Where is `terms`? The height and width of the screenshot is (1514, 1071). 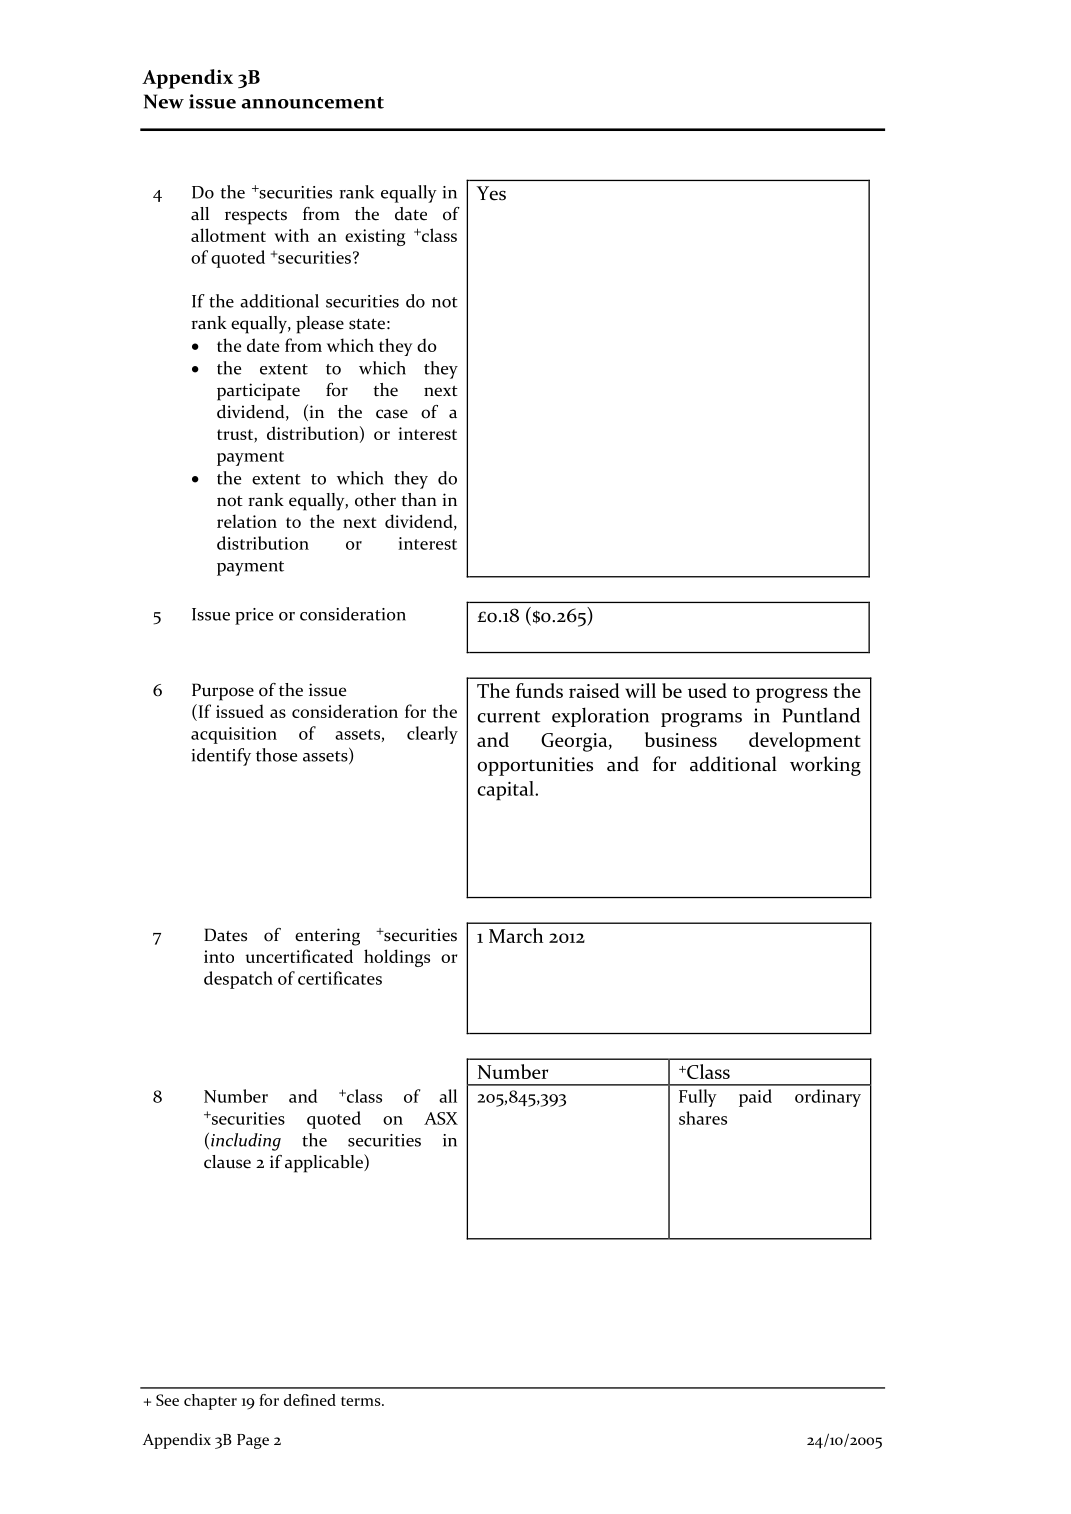 terms is located at coordinates (362, 1401).
